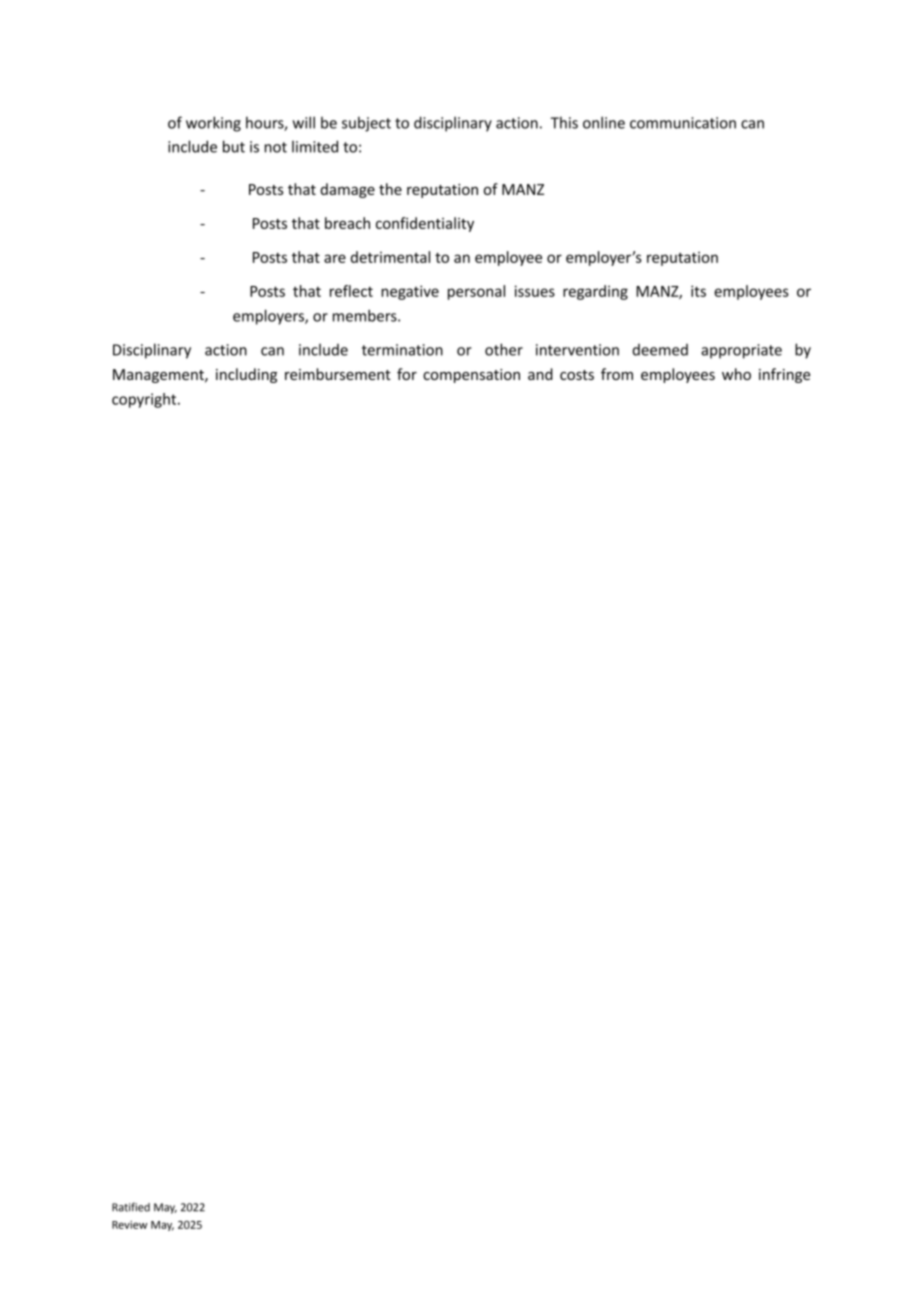 The height and width of the screenshot is (1307, 924). I want to click on Review, so click(130, 1225).
